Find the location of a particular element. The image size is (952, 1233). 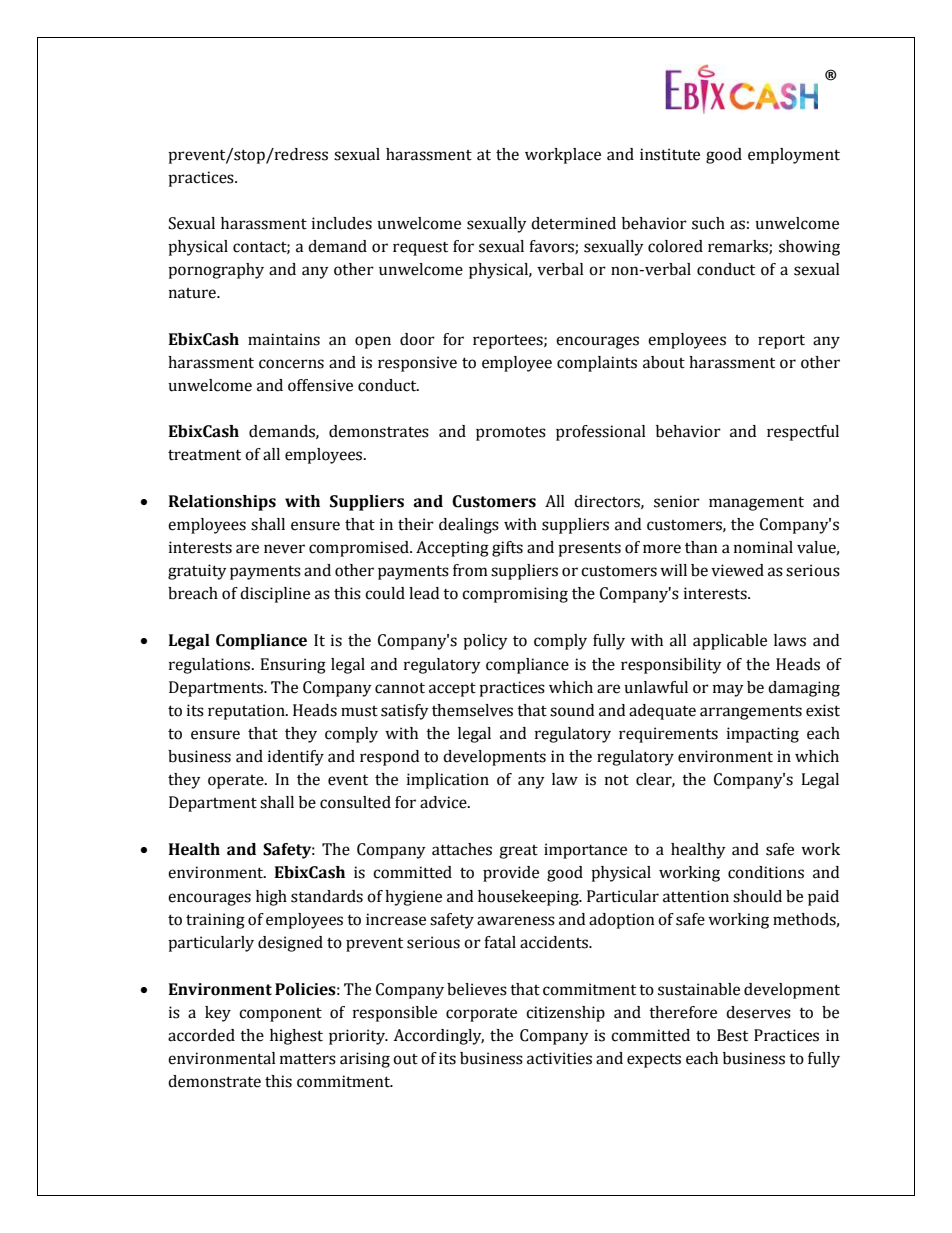

includes is located at coordinates (342, 223).
